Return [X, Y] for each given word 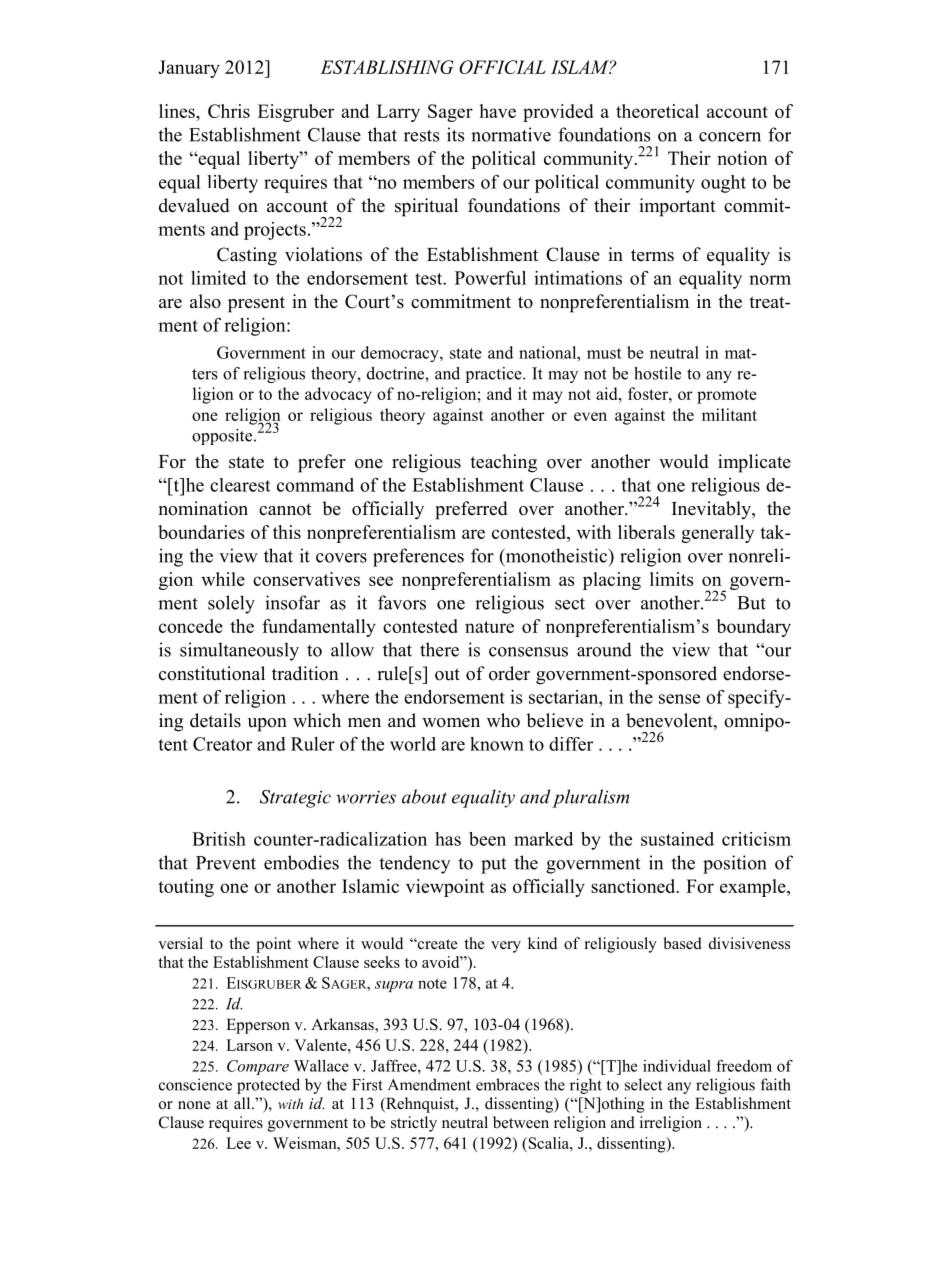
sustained [677, 839]
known [497, 744]
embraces [507, 1084]
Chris [229, 111]
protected [268, 1086]
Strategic [295, 799]
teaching [503, 463]
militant [729, 414]
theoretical [657, 111]
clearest [240, 485]
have [497, 111]
